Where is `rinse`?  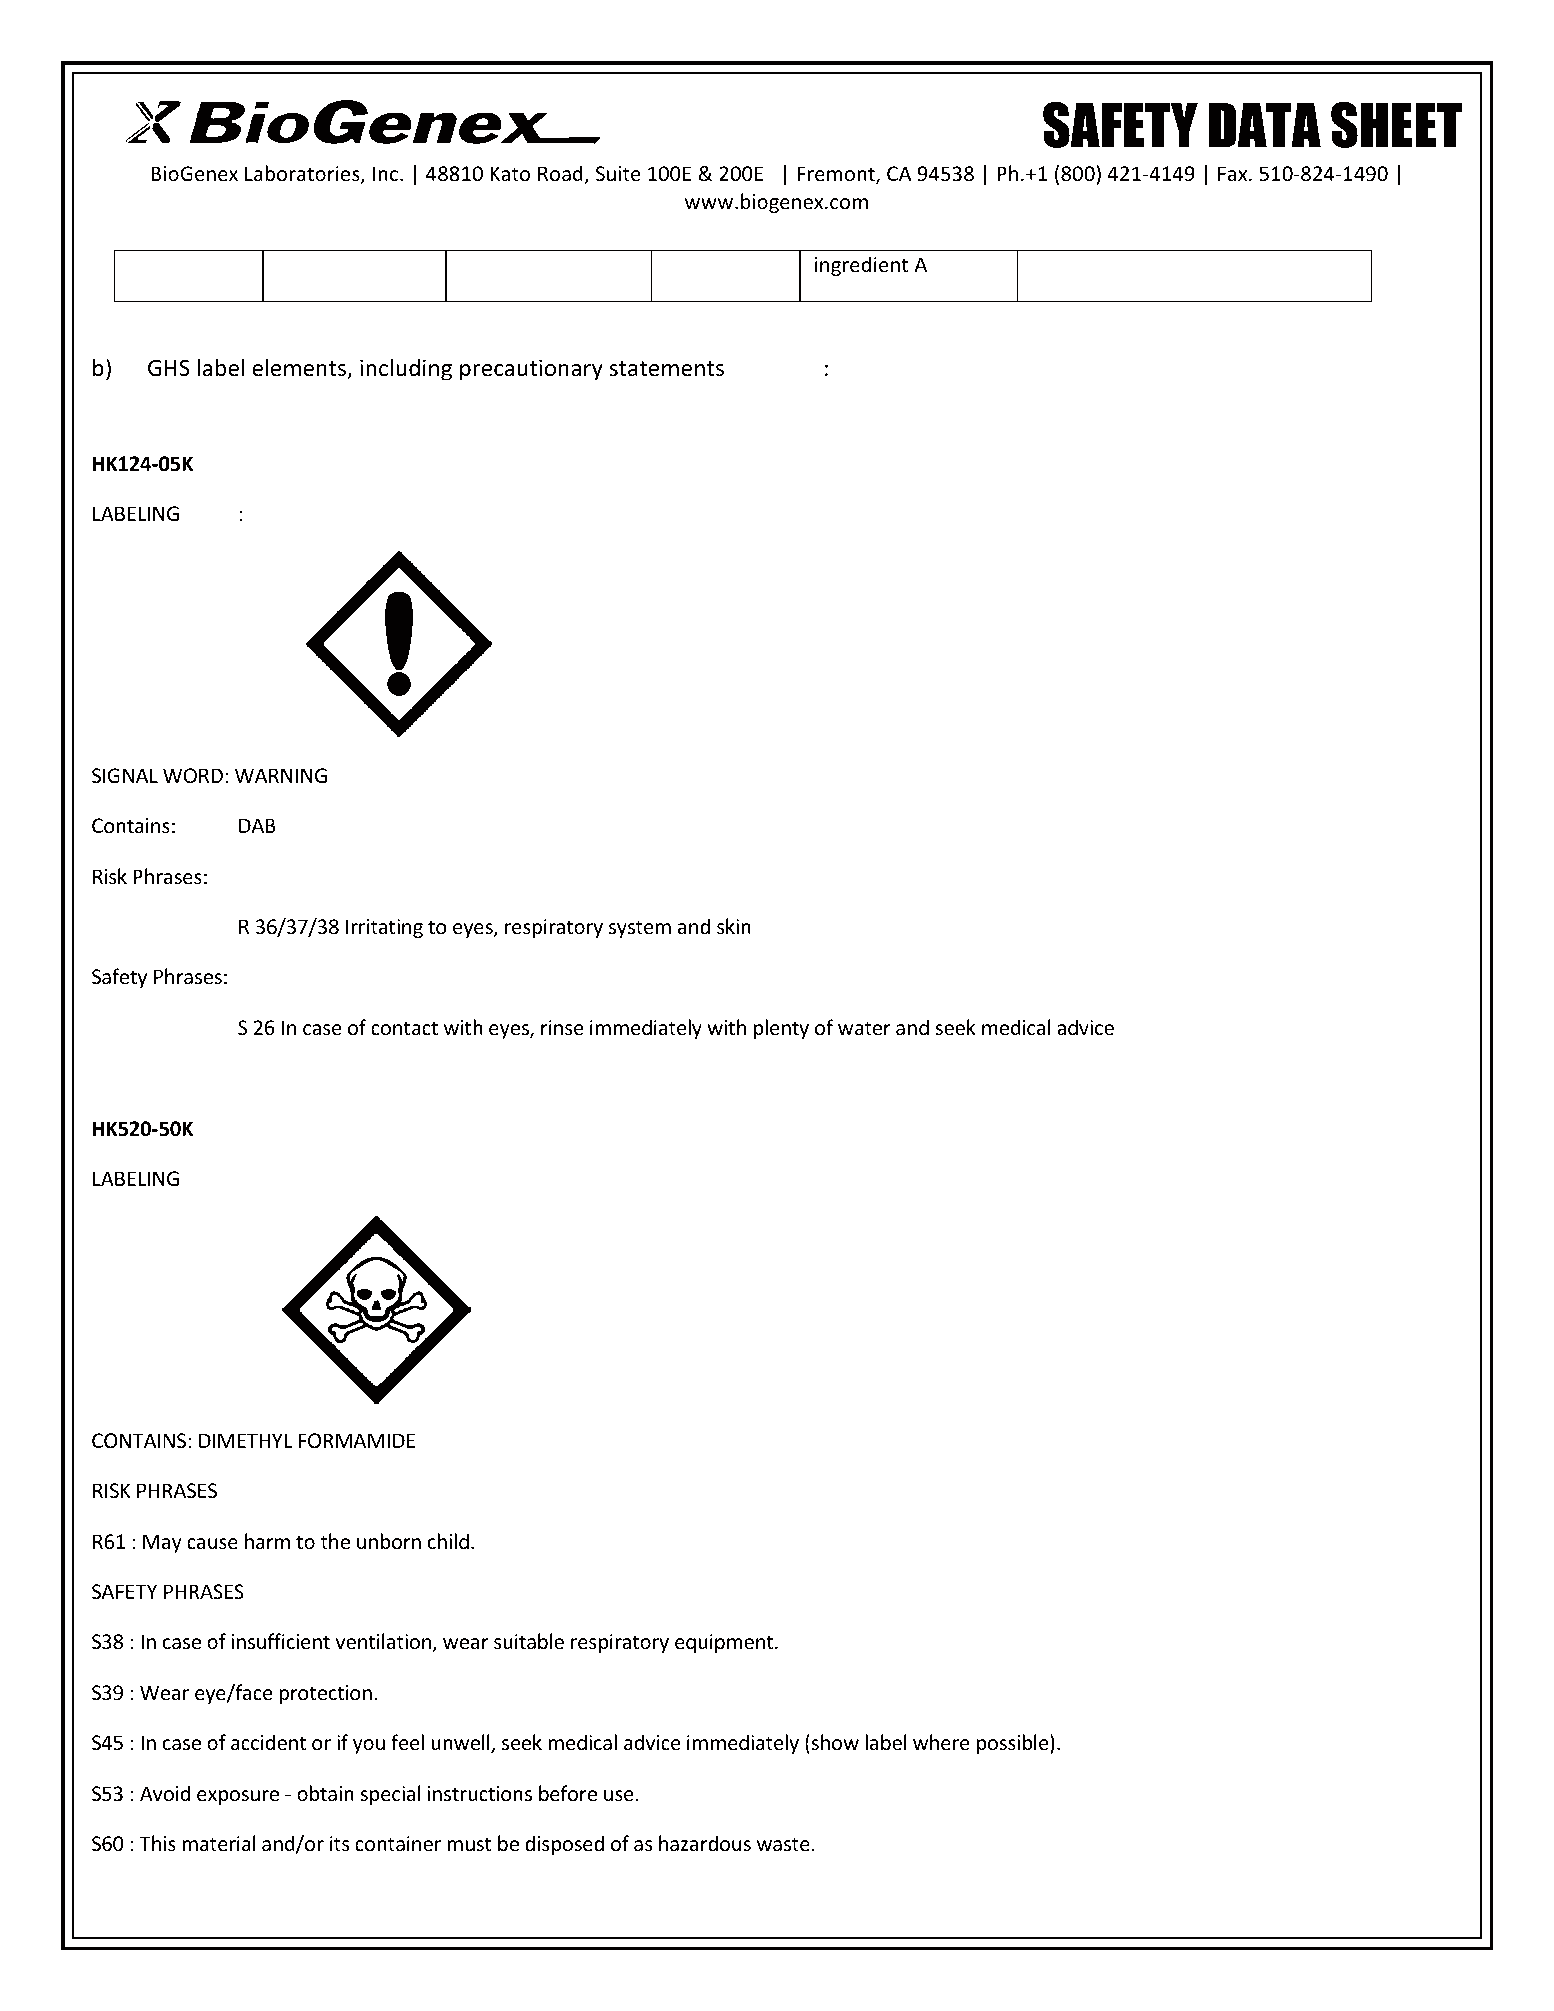
rinse is located at coordinates (562, 1027).
